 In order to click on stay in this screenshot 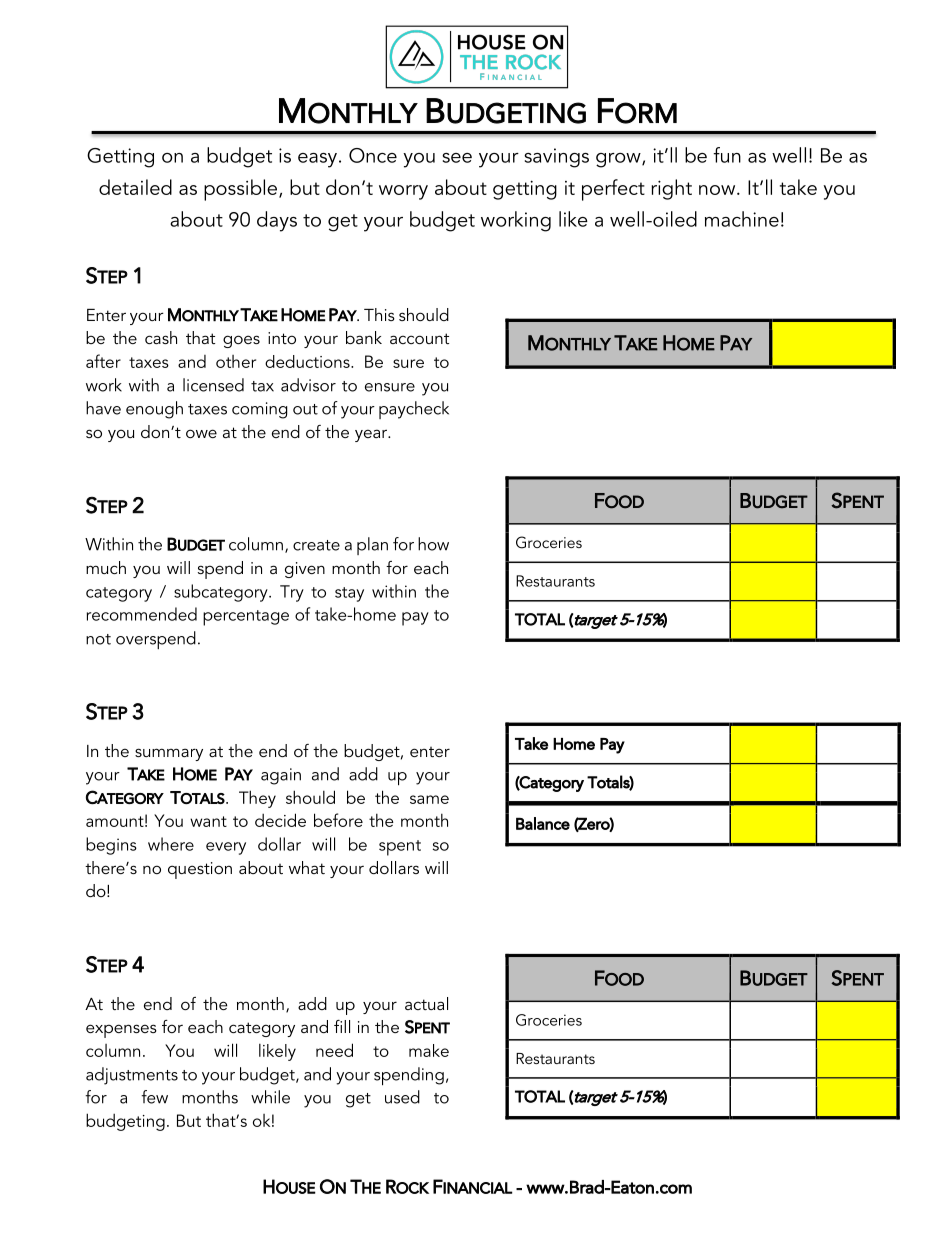, I will do `click(349, 594)`.
